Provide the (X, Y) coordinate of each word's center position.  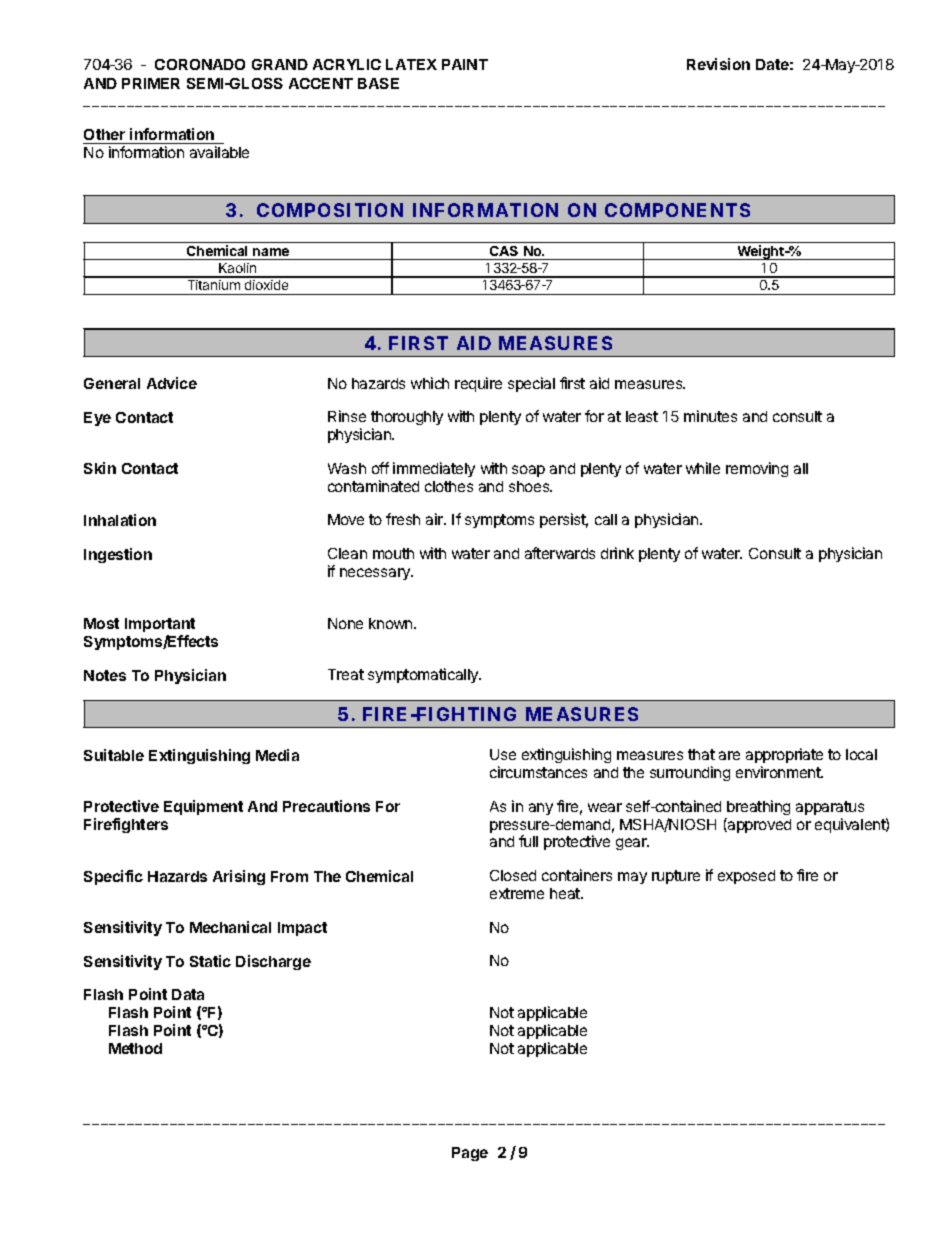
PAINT (465, 64)
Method (135, 1048)
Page (470, 1154)
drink (617, 553)
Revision (718, 64)
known (392, 623)
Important (160, 625)
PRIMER (151, 83)
